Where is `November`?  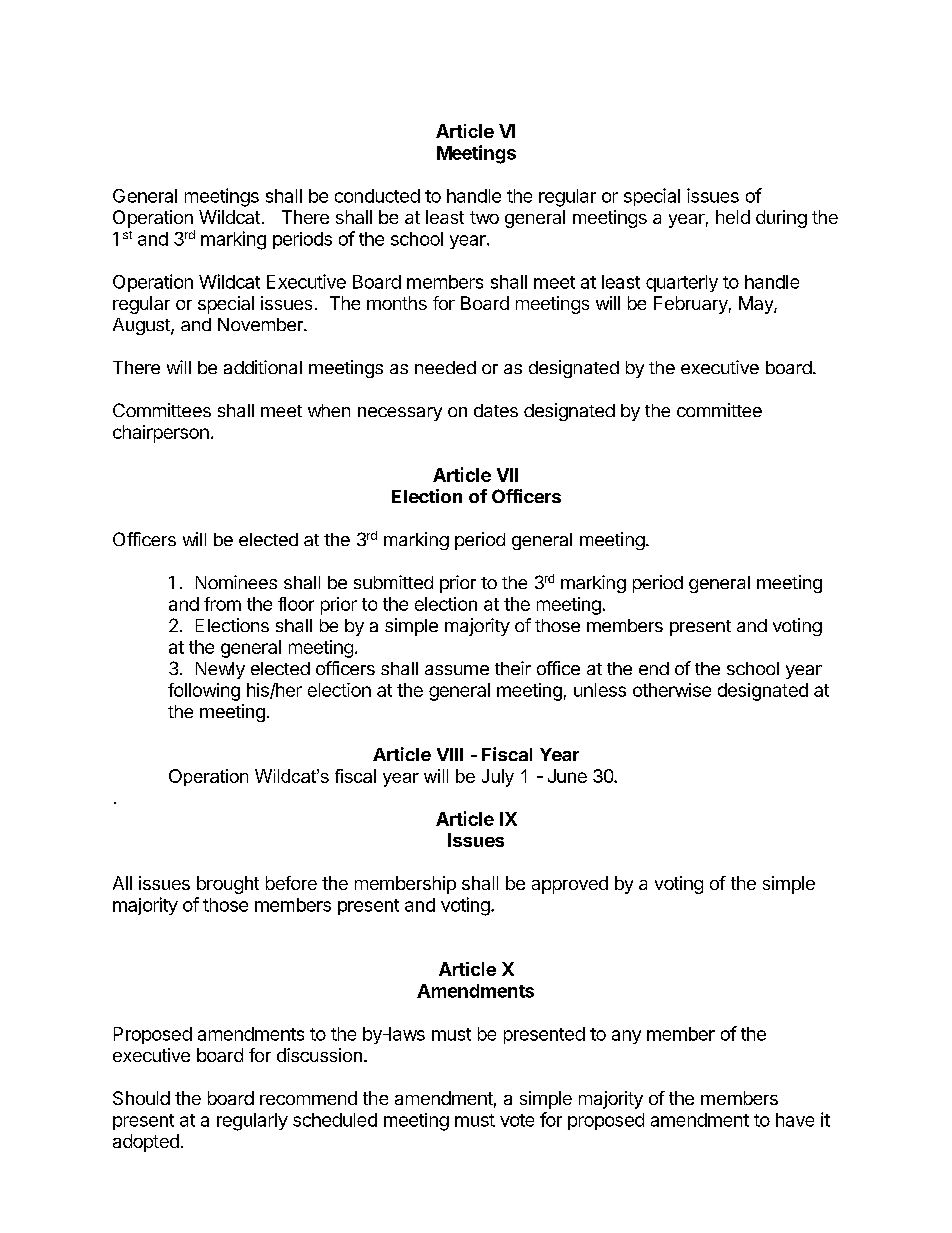
November is located at coordinates (261, 324).
